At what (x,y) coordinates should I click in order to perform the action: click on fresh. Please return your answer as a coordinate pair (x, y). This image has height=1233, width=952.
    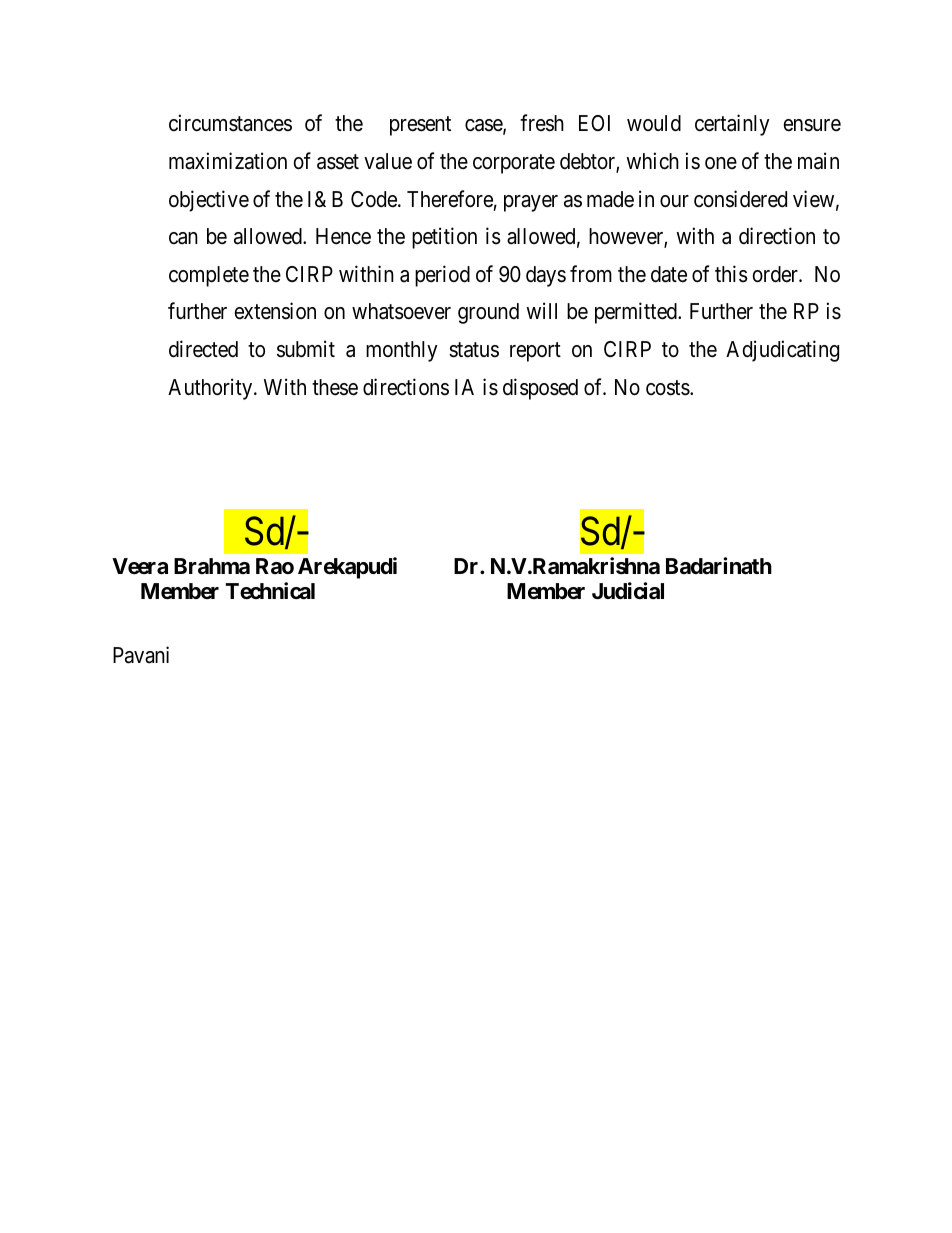
    Looking at the image, I should click on (542, 123).
